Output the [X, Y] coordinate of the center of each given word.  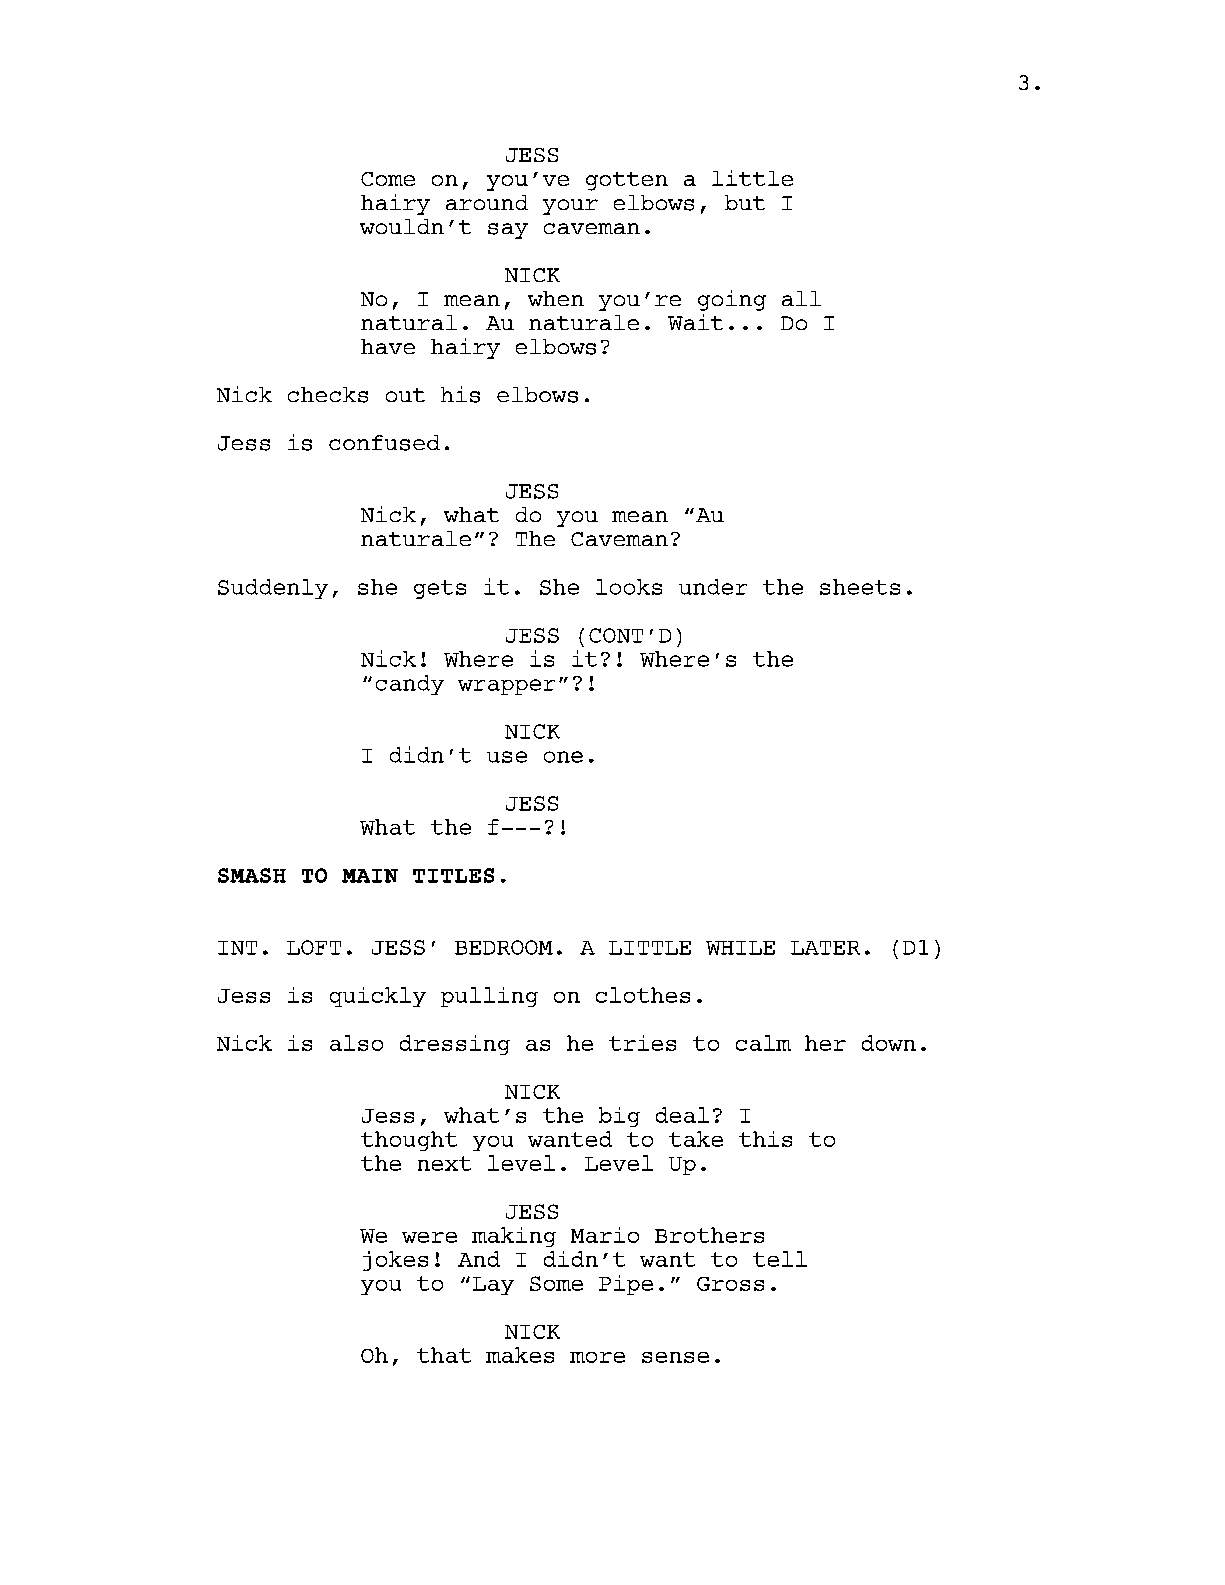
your [570, 207]
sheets [860, 587]
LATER [825, 948]
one [563, 757]
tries [642, 1043]
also [356, 1043]
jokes [395, 1261]
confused [384, 443]
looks [629, 587]
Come [388, 179]
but [745, 202]
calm [763, 1043]
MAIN [370, 876]
